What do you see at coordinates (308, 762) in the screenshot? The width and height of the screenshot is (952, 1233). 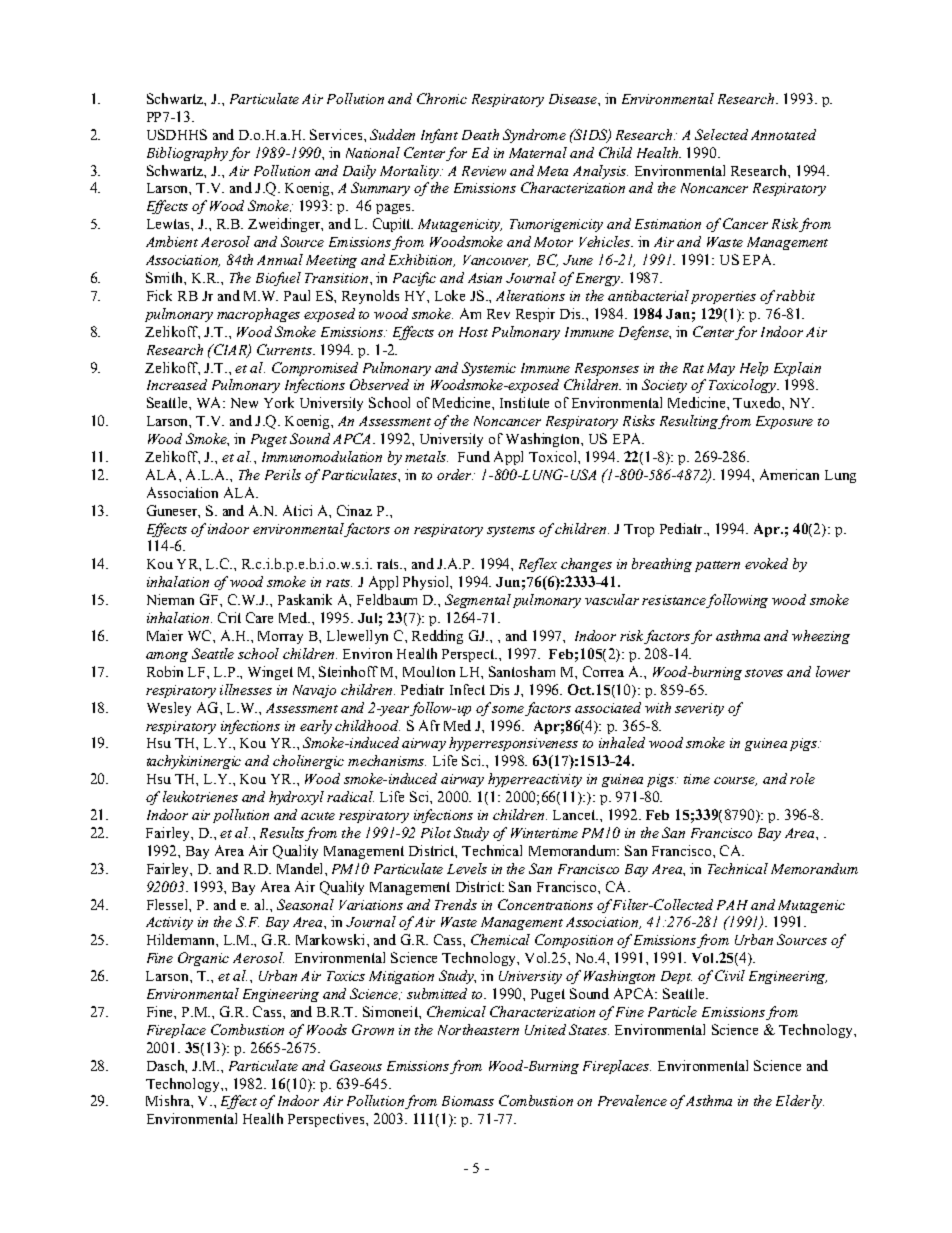 I see `cholinergic` at bounding box center [308, 762].
